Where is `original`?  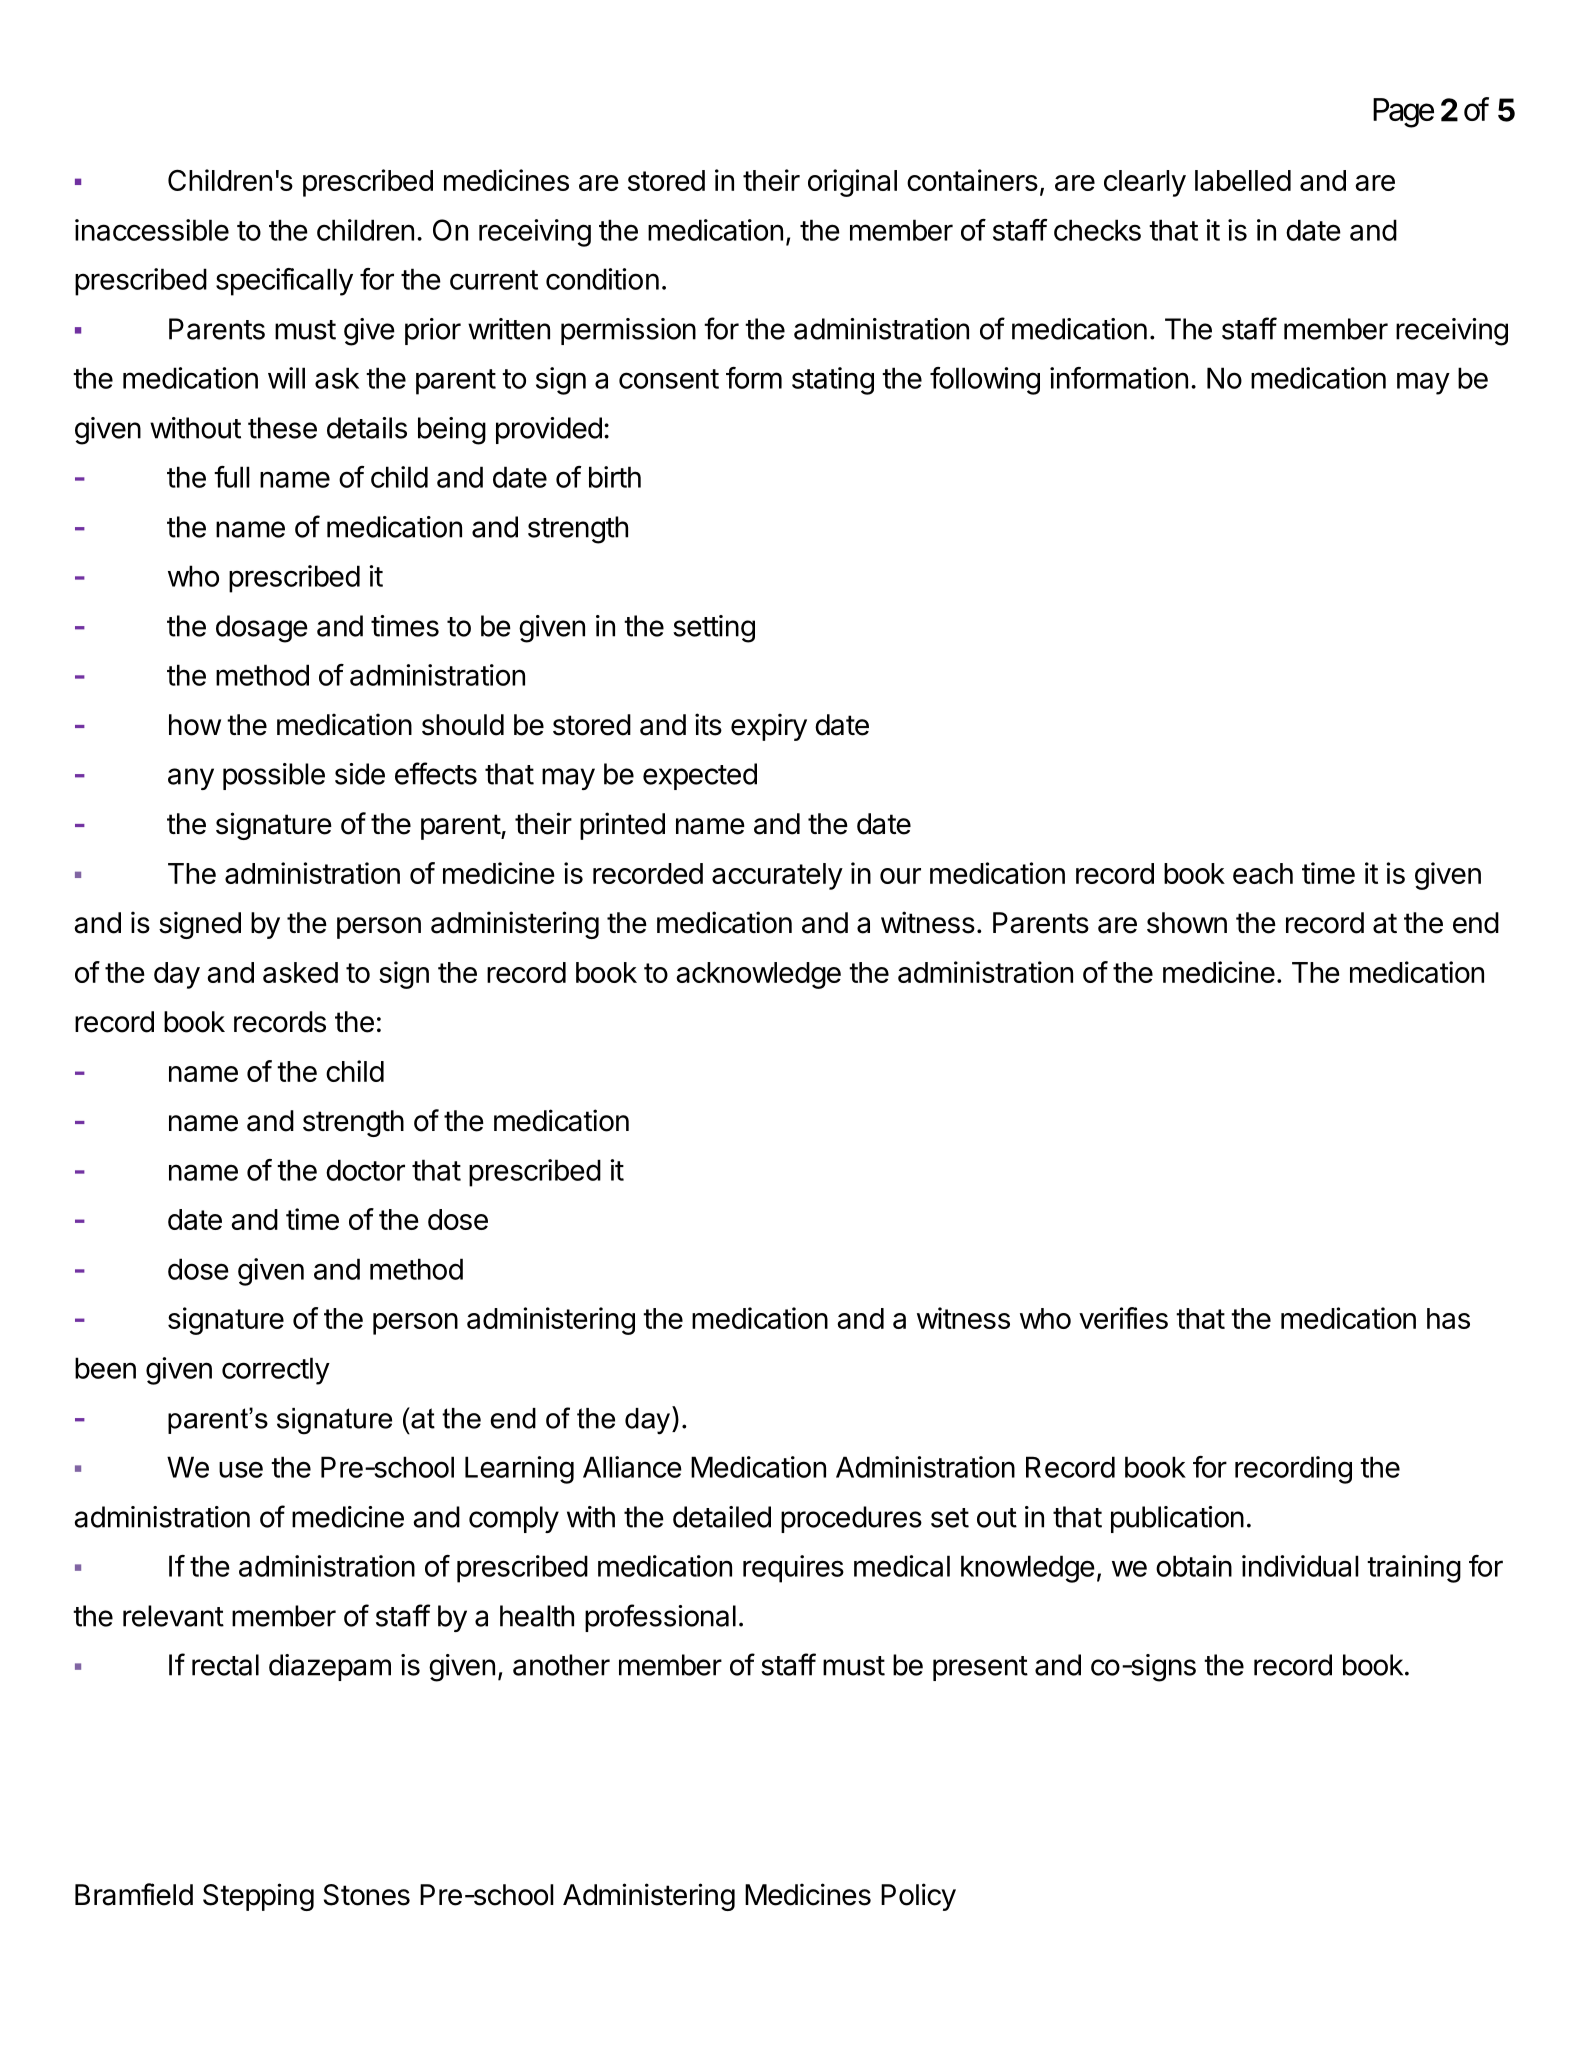 original is located at coordinates (852, 183).
